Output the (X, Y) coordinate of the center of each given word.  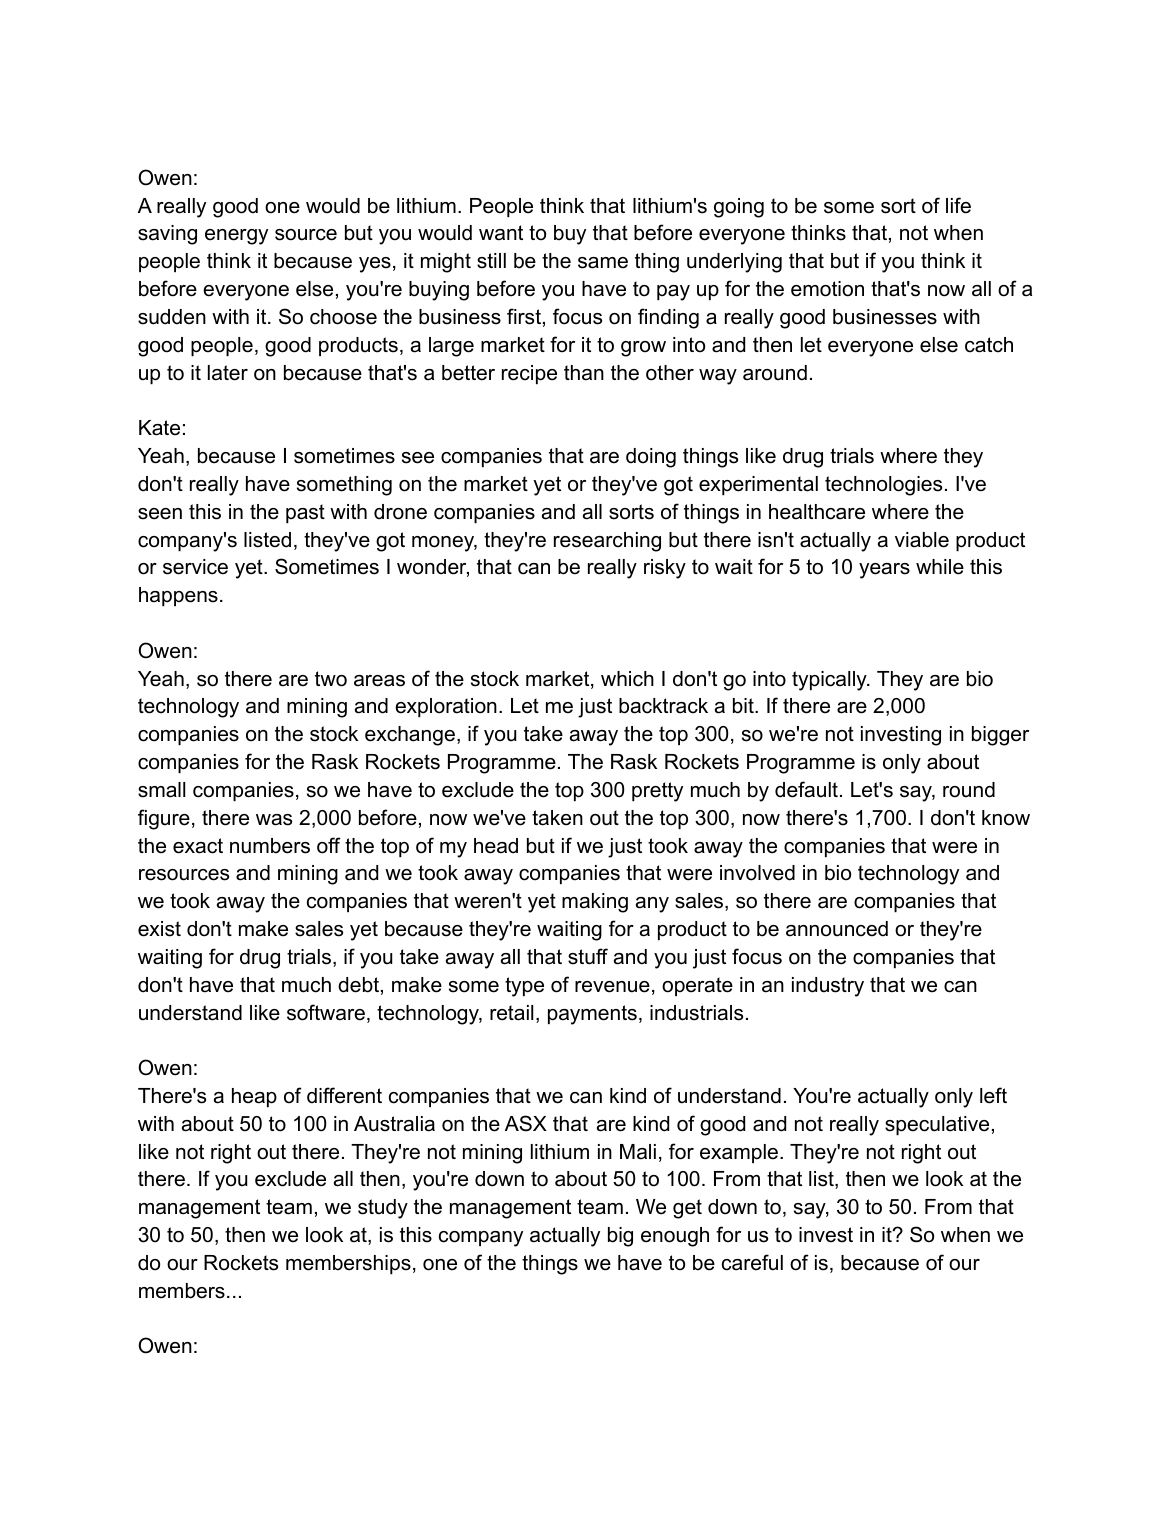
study (383, 1209)
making (595, 903)
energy (236, 237)
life (958, 205)
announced (837, 929)
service (195, 567)
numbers (270, 846)
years (884, 571)
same (603, 263)
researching (607, 542)
